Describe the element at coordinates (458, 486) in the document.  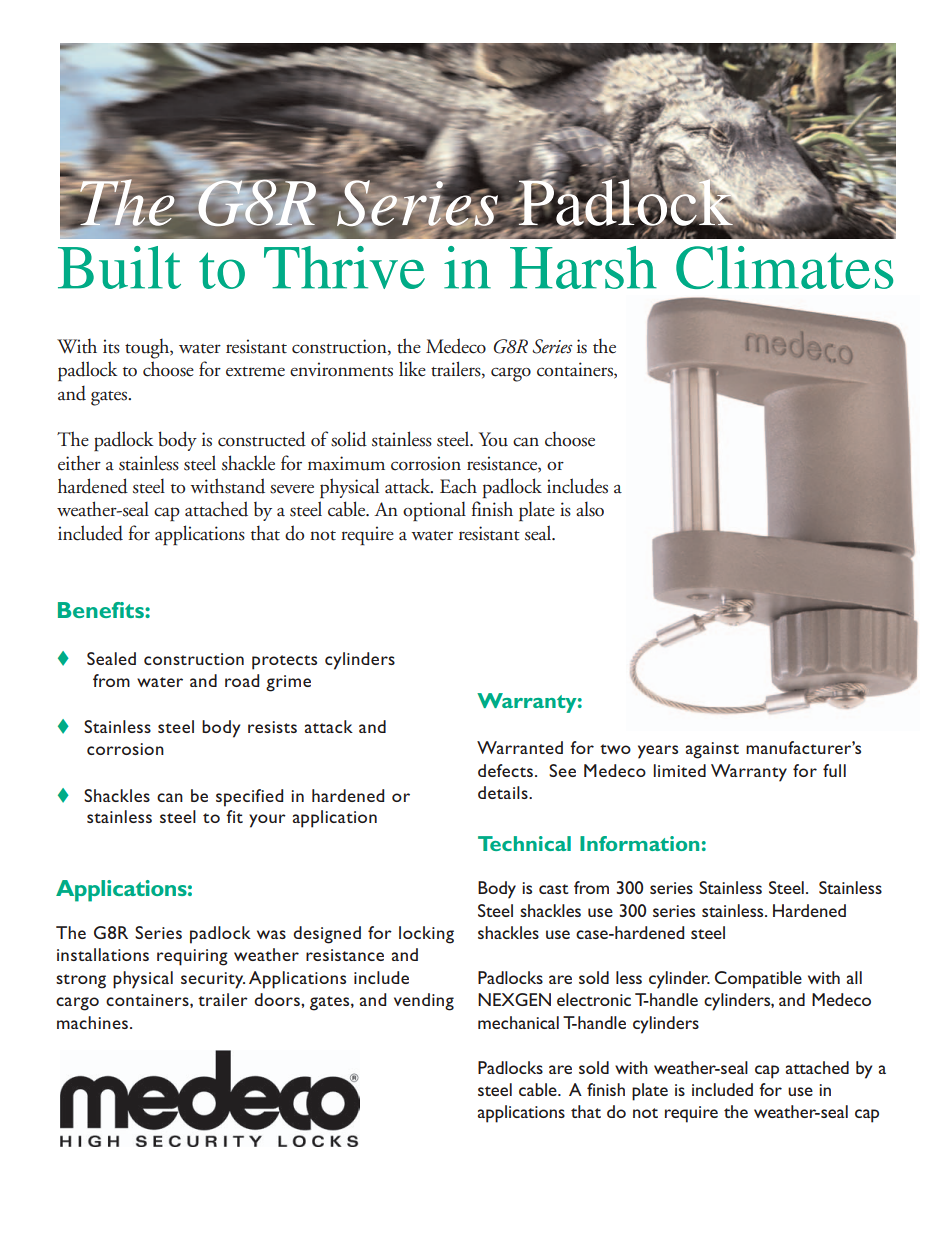
I see `Each` at that location.
